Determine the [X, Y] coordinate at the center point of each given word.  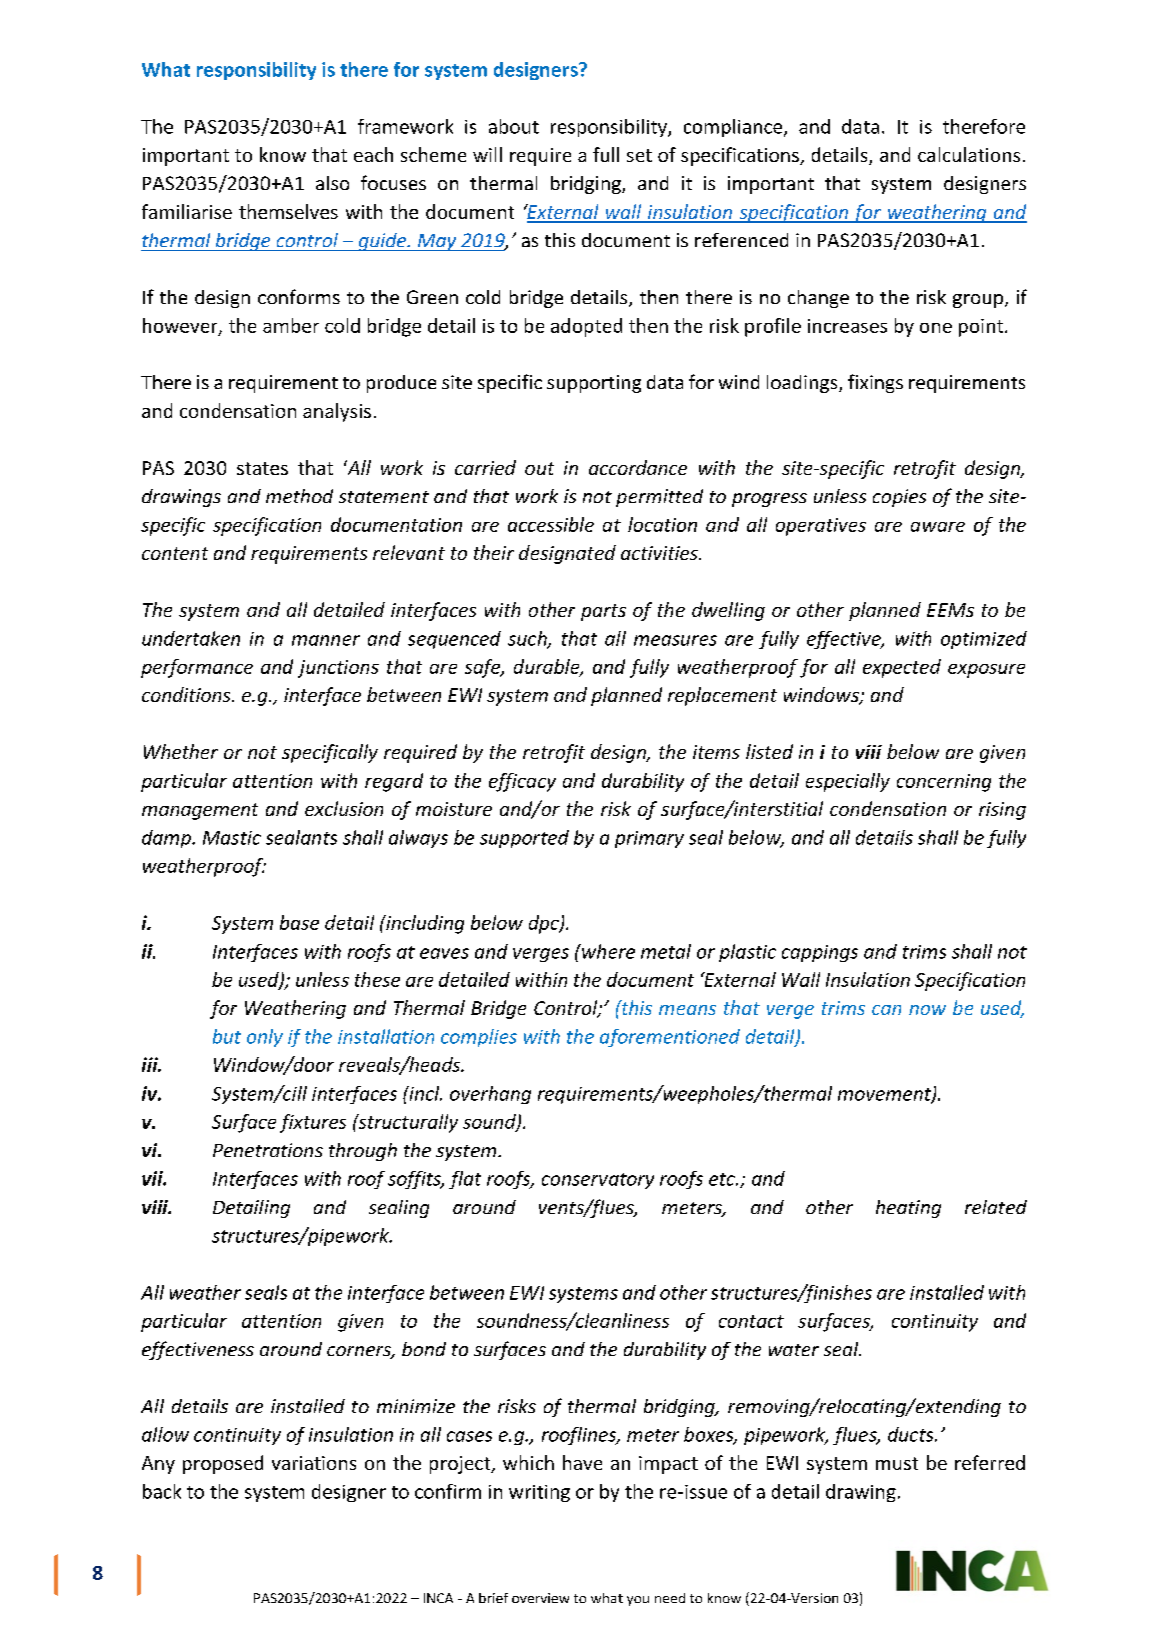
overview [540, 1598]
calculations [969, 154]
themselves [288, 211]
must [897, 1463]
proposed [223, 1464]
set [639, 155]
